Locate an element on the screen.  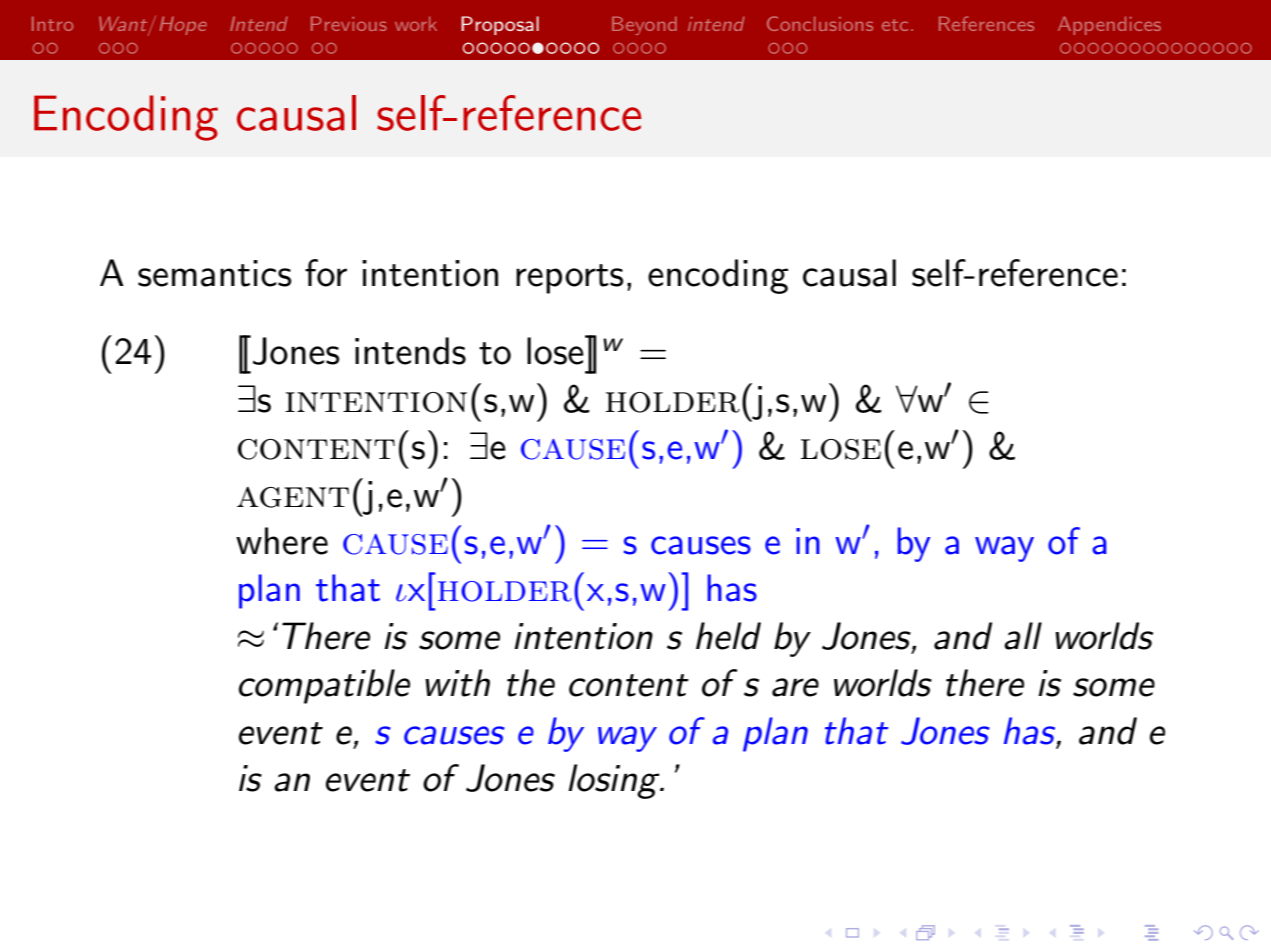
all is located at coordinates (1023, 636).
